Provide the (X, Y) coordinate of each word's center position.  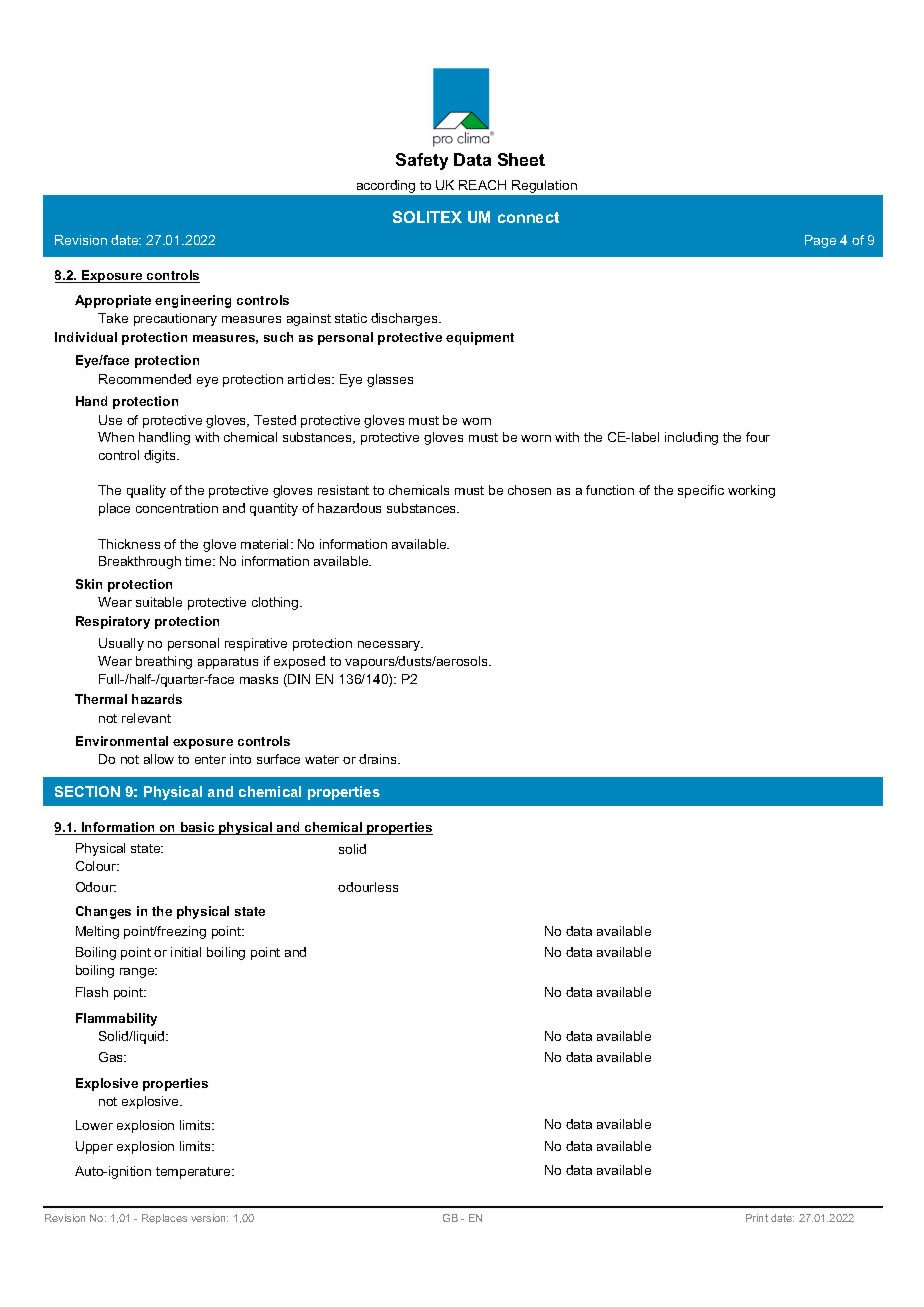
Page (820, 241)
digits (161, 456)
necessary (390, 646)
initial (186, 952)
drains (379, 759)
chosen (529, 490)
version (209, 1218)
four (758, 437)
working (751, 491)
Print (757, 1218)
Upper (94, 1147)
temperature (194, 1173)
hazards (157, 699)
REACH (482, 185)
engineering (193, 301)
